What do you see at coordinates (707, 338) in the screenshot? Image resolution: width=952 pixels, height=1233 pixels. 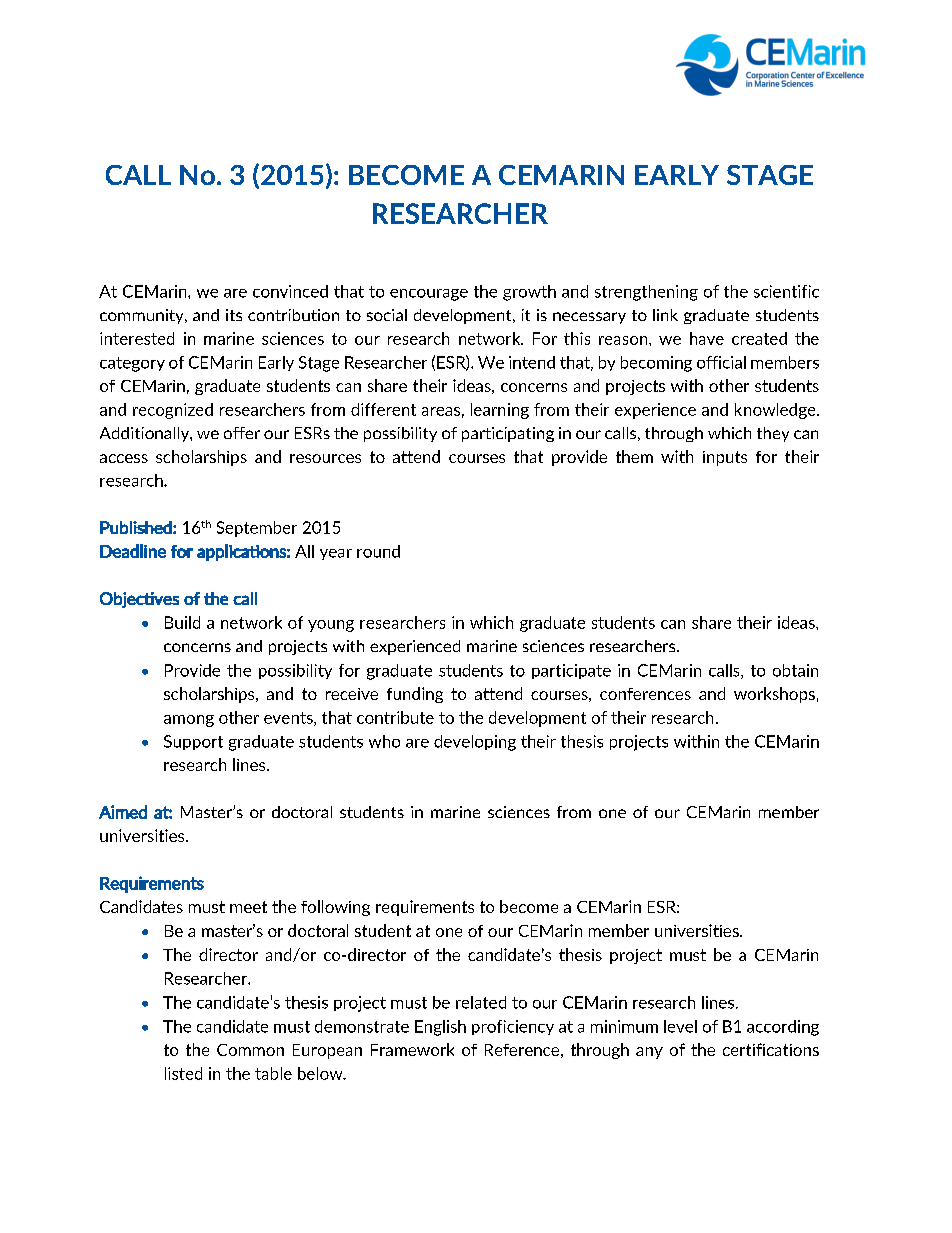 I see `have` at bounding box center [707, 338].
